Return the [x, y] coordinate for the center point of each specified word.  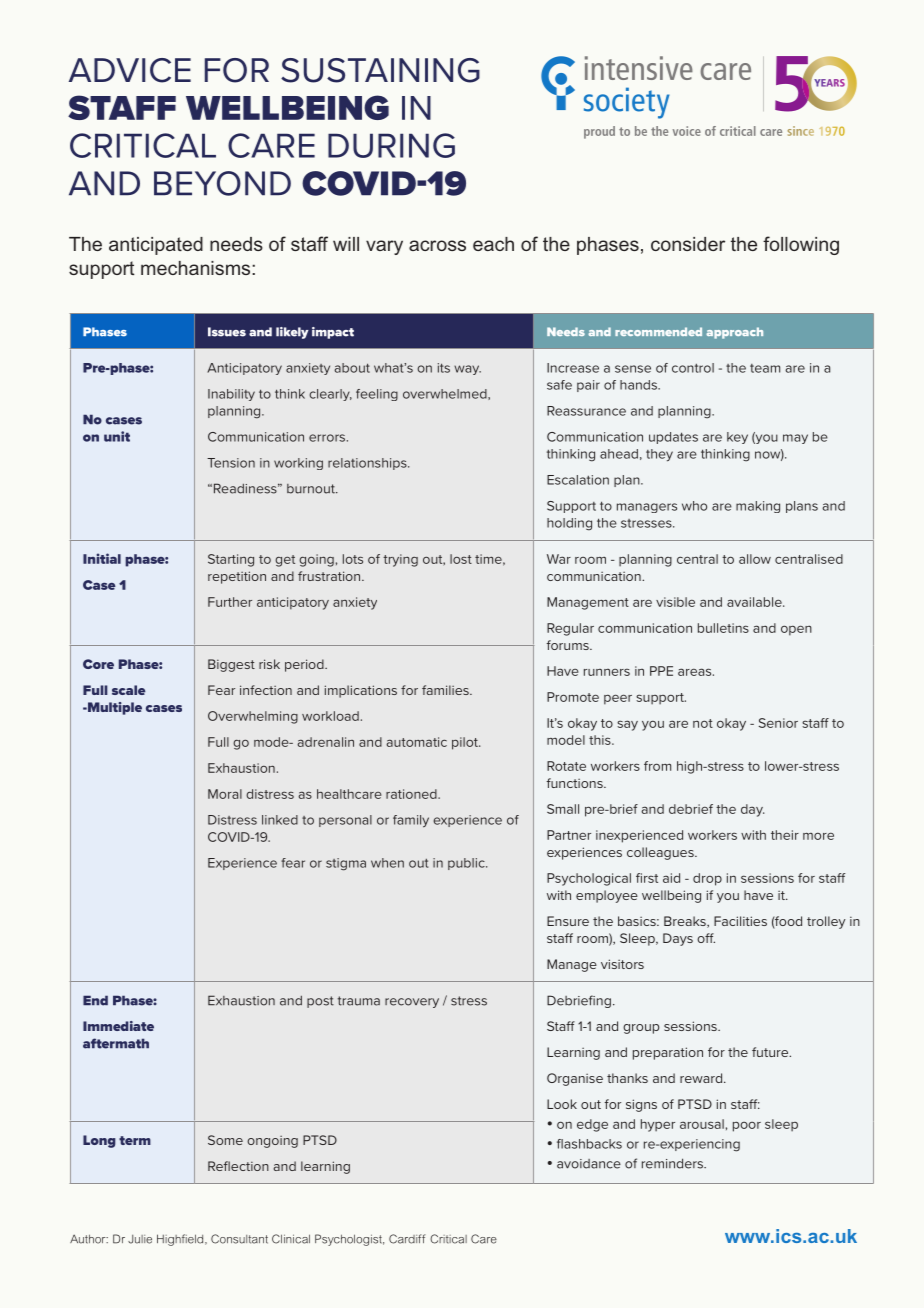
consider [688, 244]
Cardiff [407, 1239]
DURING [391, 145]
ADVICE [130, 70]
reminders [673, 1163]
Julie [140, 1239]
